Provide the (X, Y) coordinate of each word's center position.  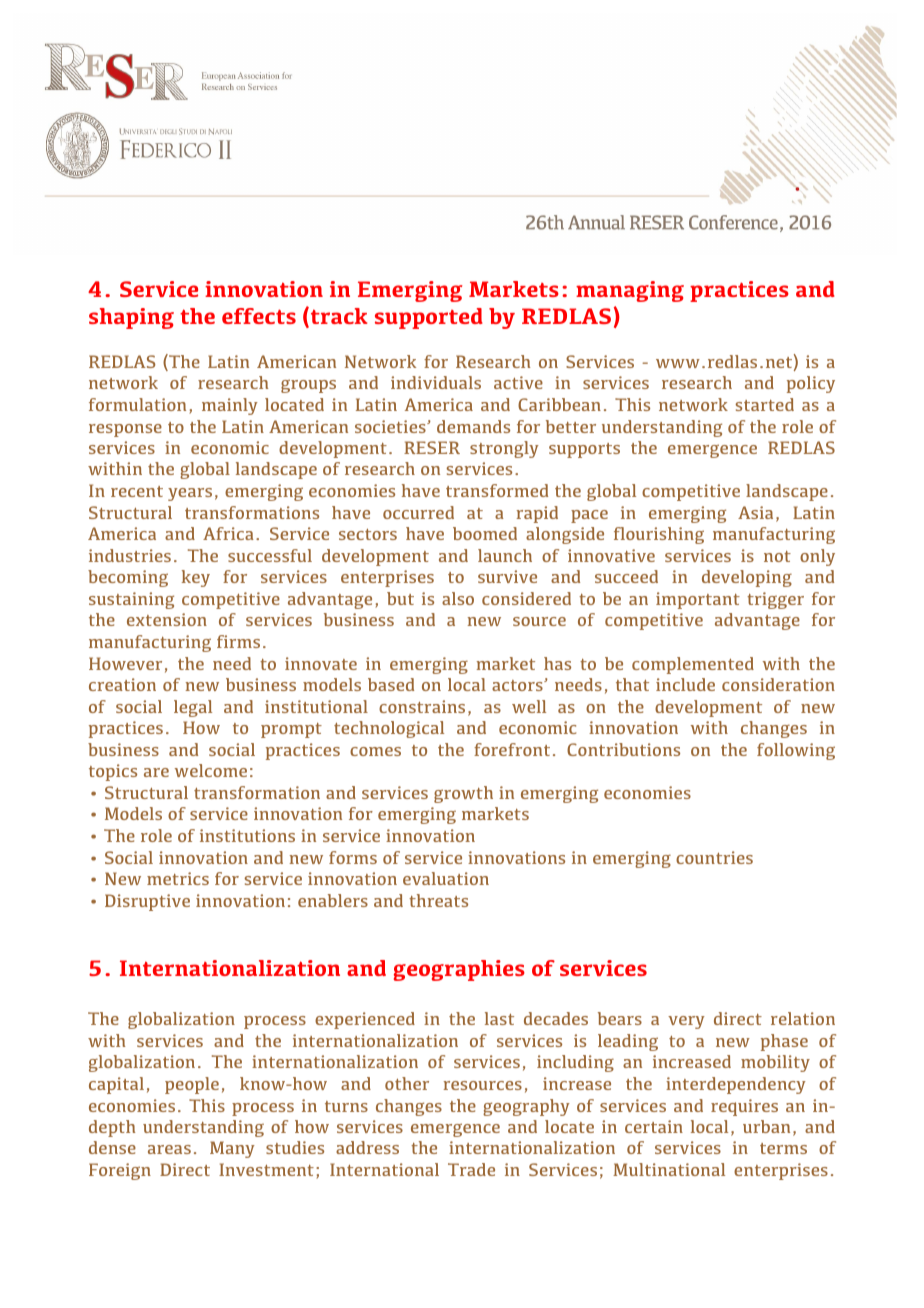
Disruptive (147, 902)
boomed (485, 533)
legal (193, 708)
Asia (755, 512)
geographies (459, 970)
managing (630, 291)
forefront (512, 749)
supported (429, 318)
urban (766, 1126)
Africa (228, 533)
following (796, 751)
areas (169, 1149)
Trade (471, 1169)
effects (259, 316)
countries (714, 857)
